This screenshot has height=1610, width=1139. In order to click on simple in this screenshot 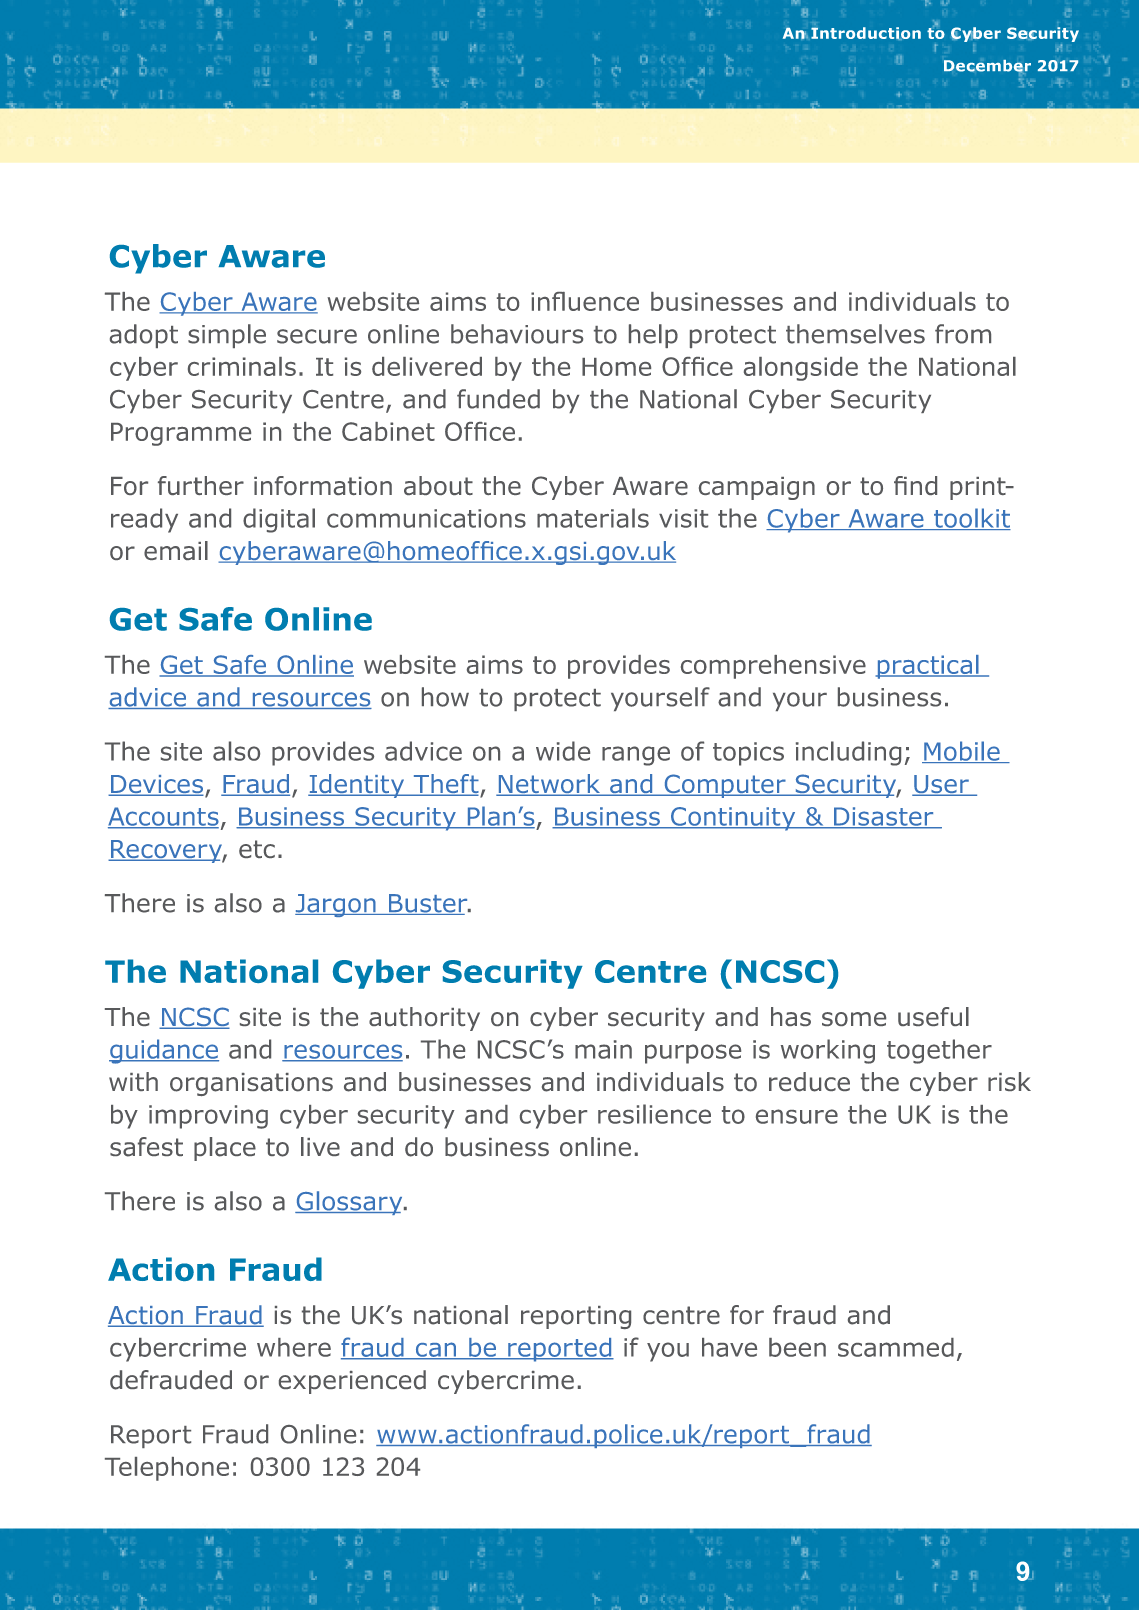, I will do `click(227, 336)`.
